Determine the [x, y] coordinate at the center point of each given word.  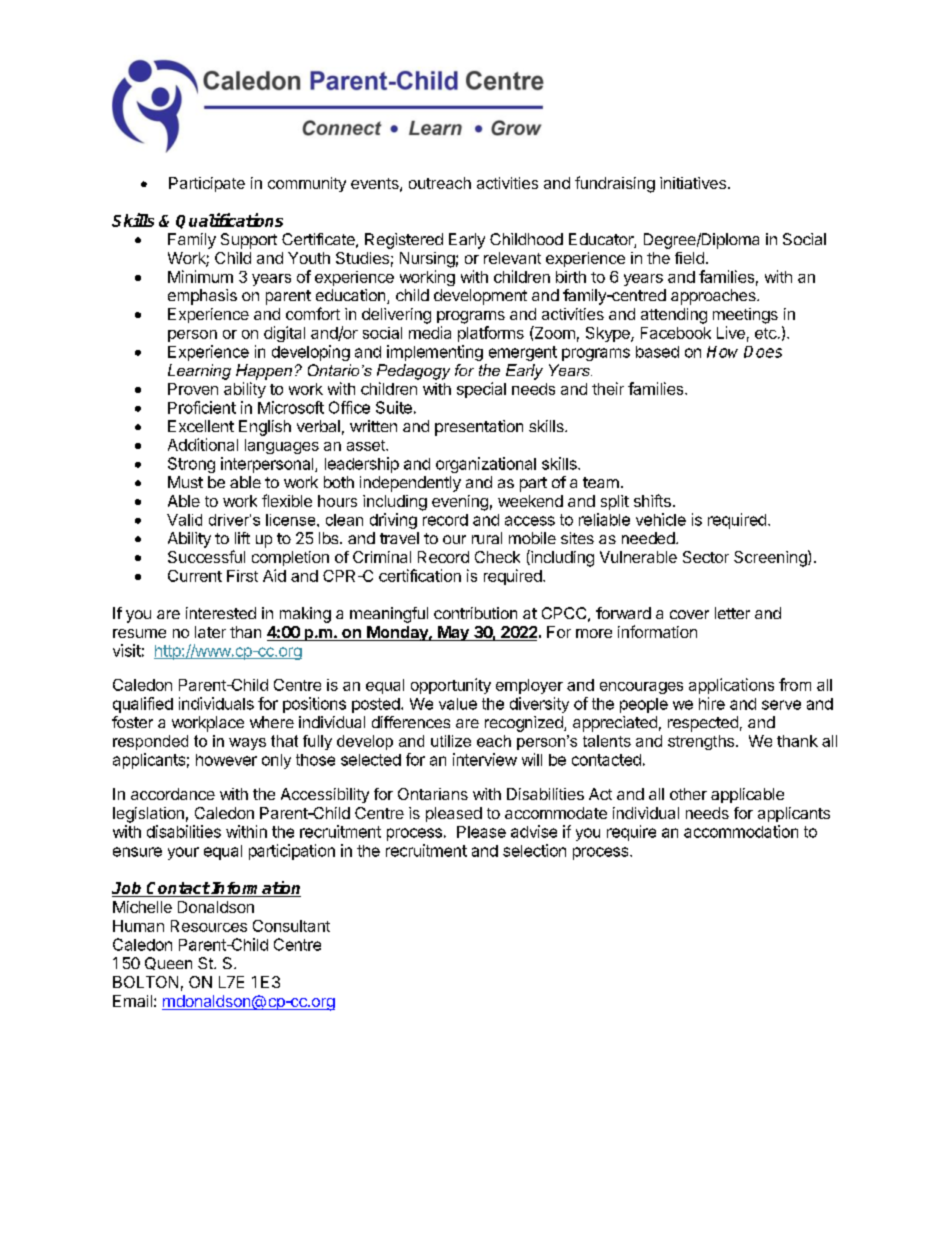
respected [703, 724]
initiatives [693, 183]
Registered [404, 241]
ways [247, 744]
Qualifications [229, 221]
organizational [486, 465]
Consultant [291, 926]
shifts [652, 500]
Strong [191, 465]
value [458, 704]
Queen [168, 963]
